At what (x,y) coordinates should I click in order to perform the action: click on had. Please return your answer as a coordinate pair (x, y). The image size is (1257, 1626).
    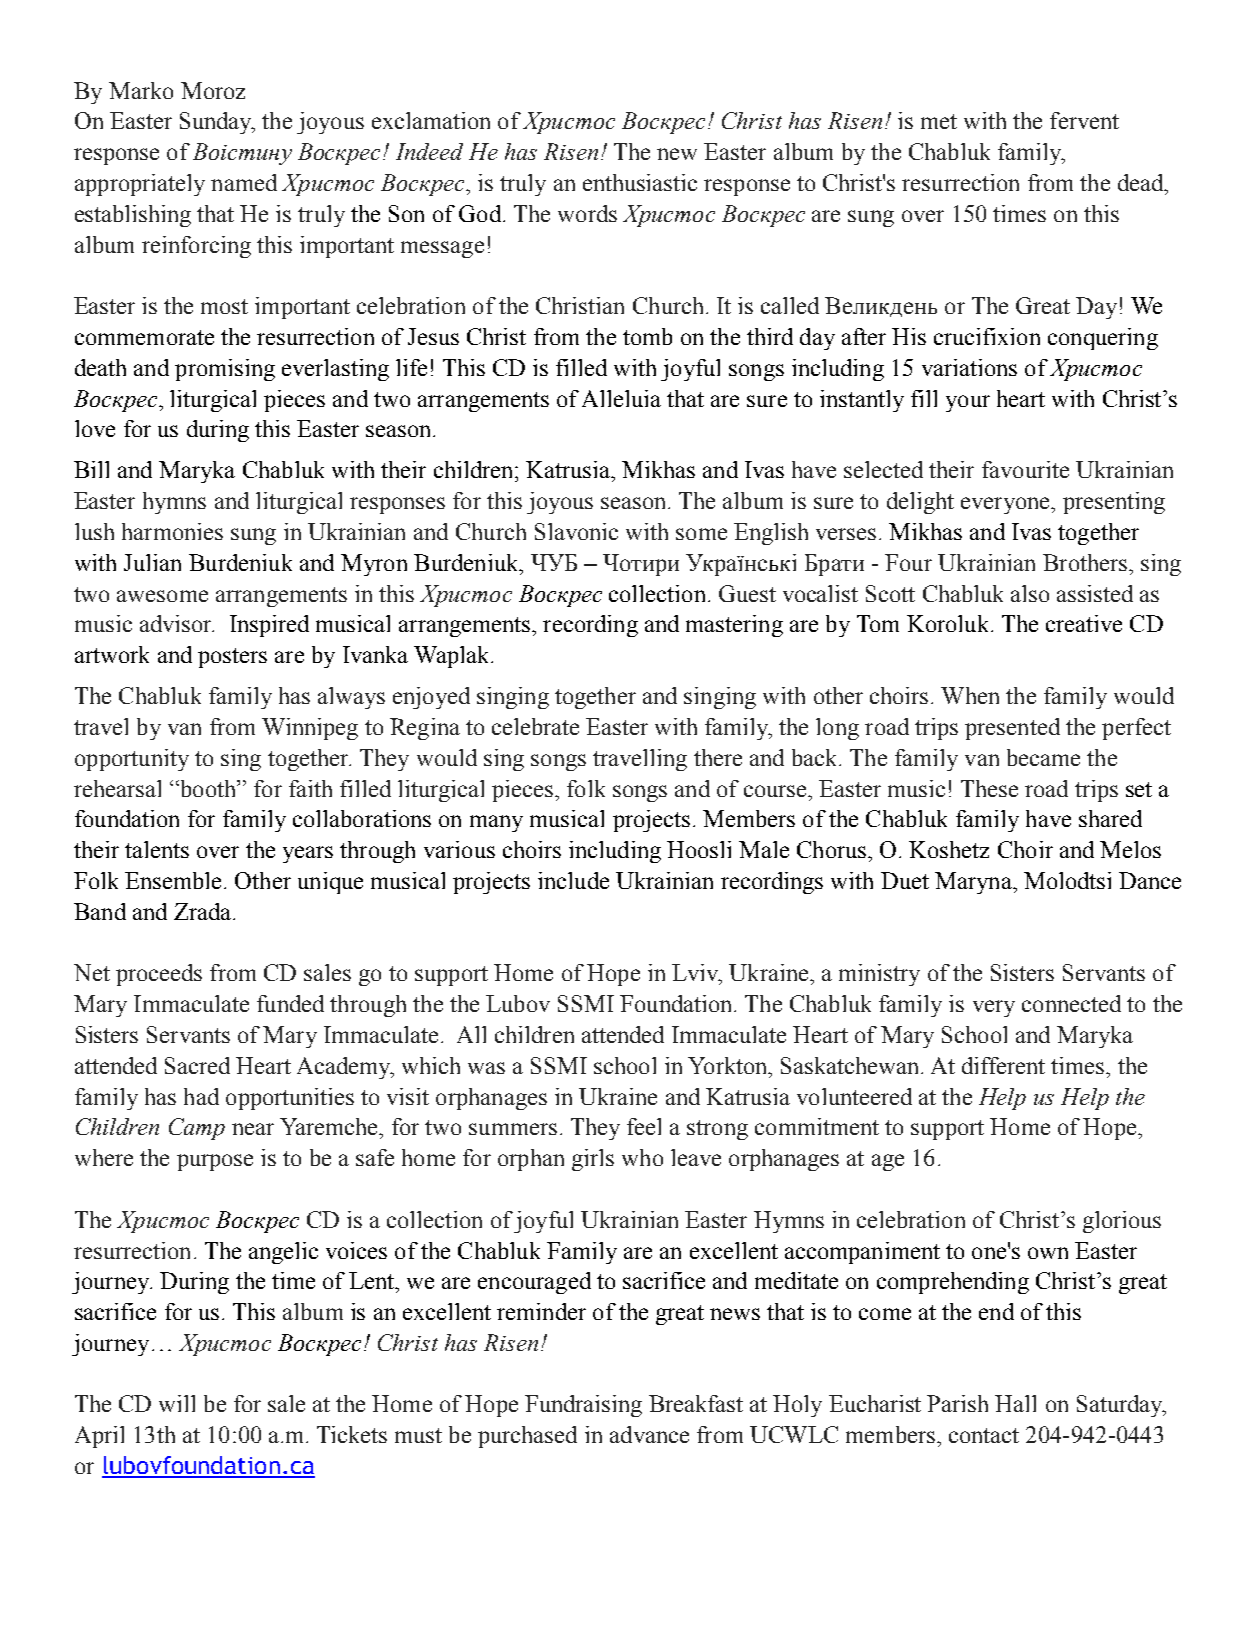
    Looking at the image, I should click on (201, 1096).
